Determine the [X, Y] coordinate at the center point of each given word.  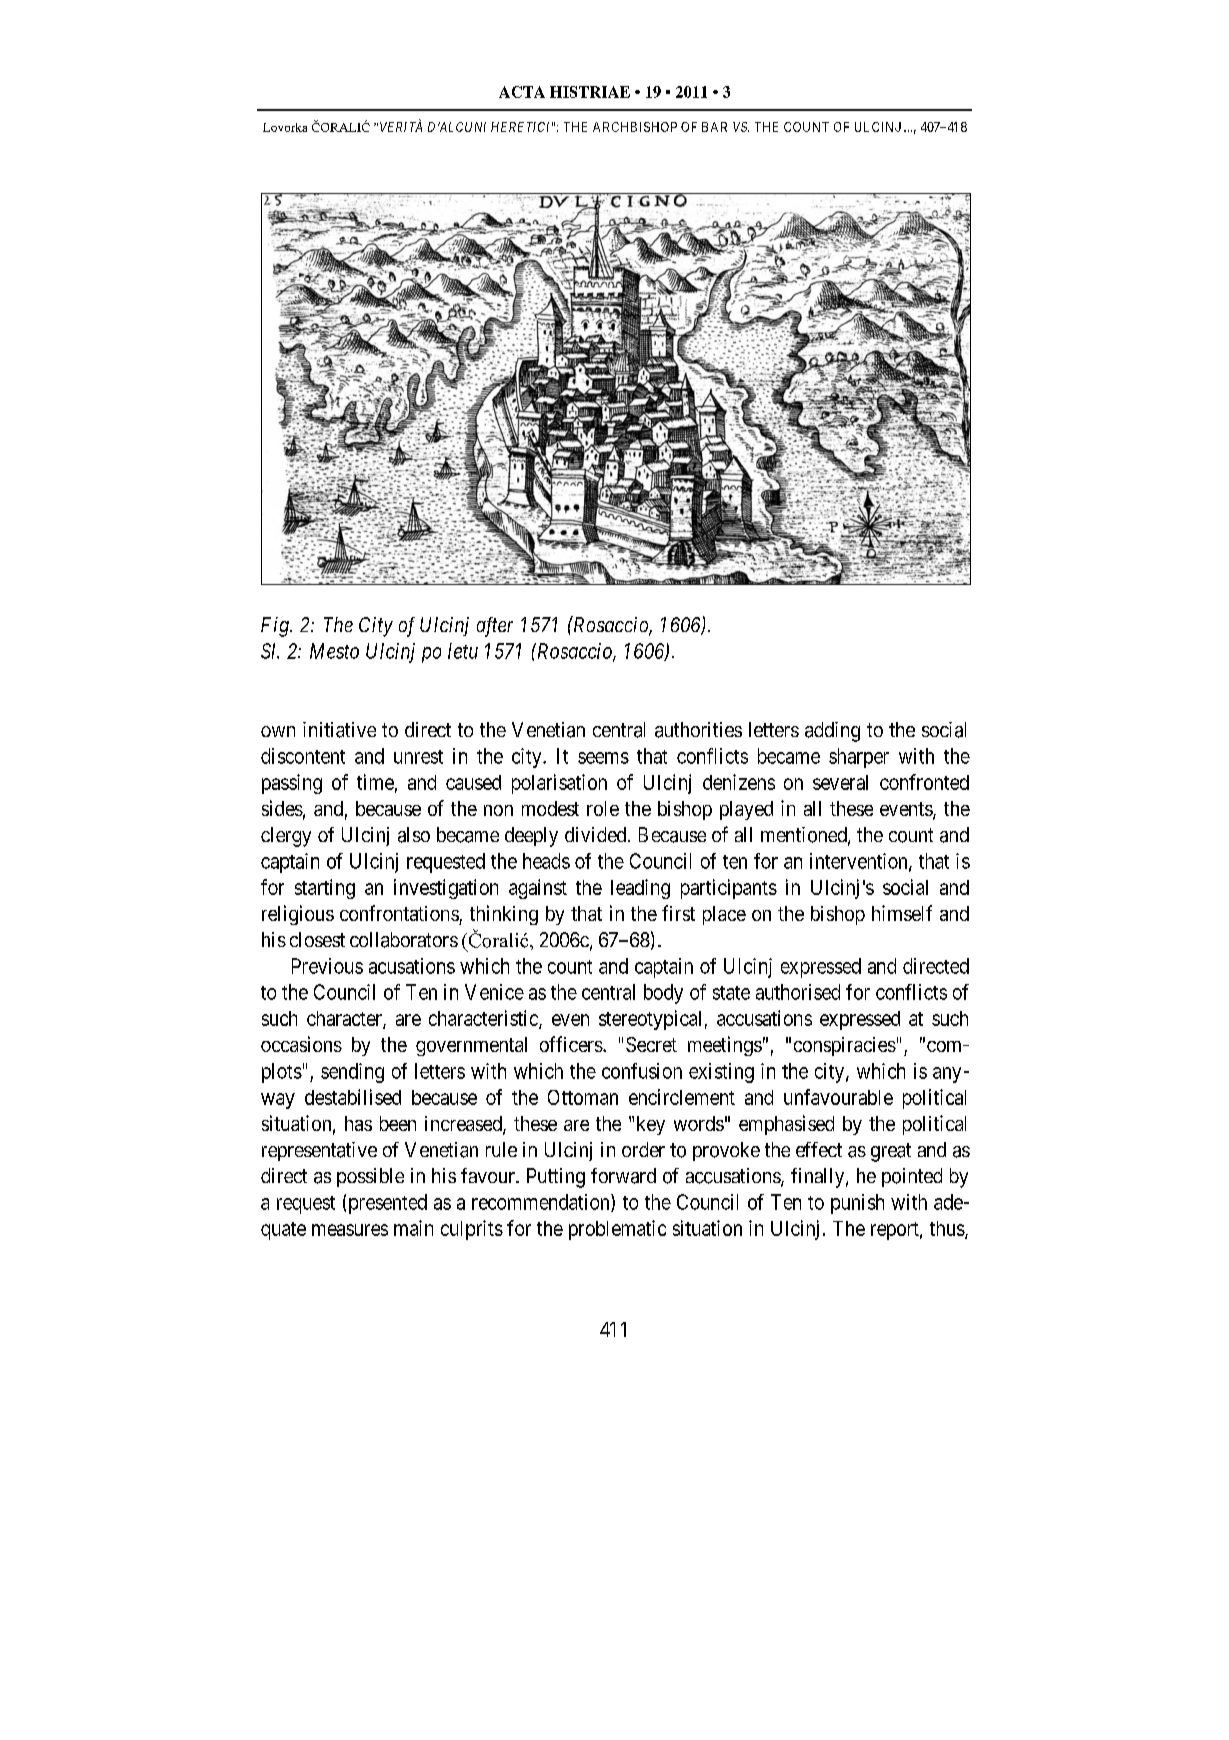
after [495, 627]
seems [603, 758]
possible [370, 1177]
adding [832, 732]
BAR [714, 127]
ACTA [522, 92]
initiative [339, 730]
